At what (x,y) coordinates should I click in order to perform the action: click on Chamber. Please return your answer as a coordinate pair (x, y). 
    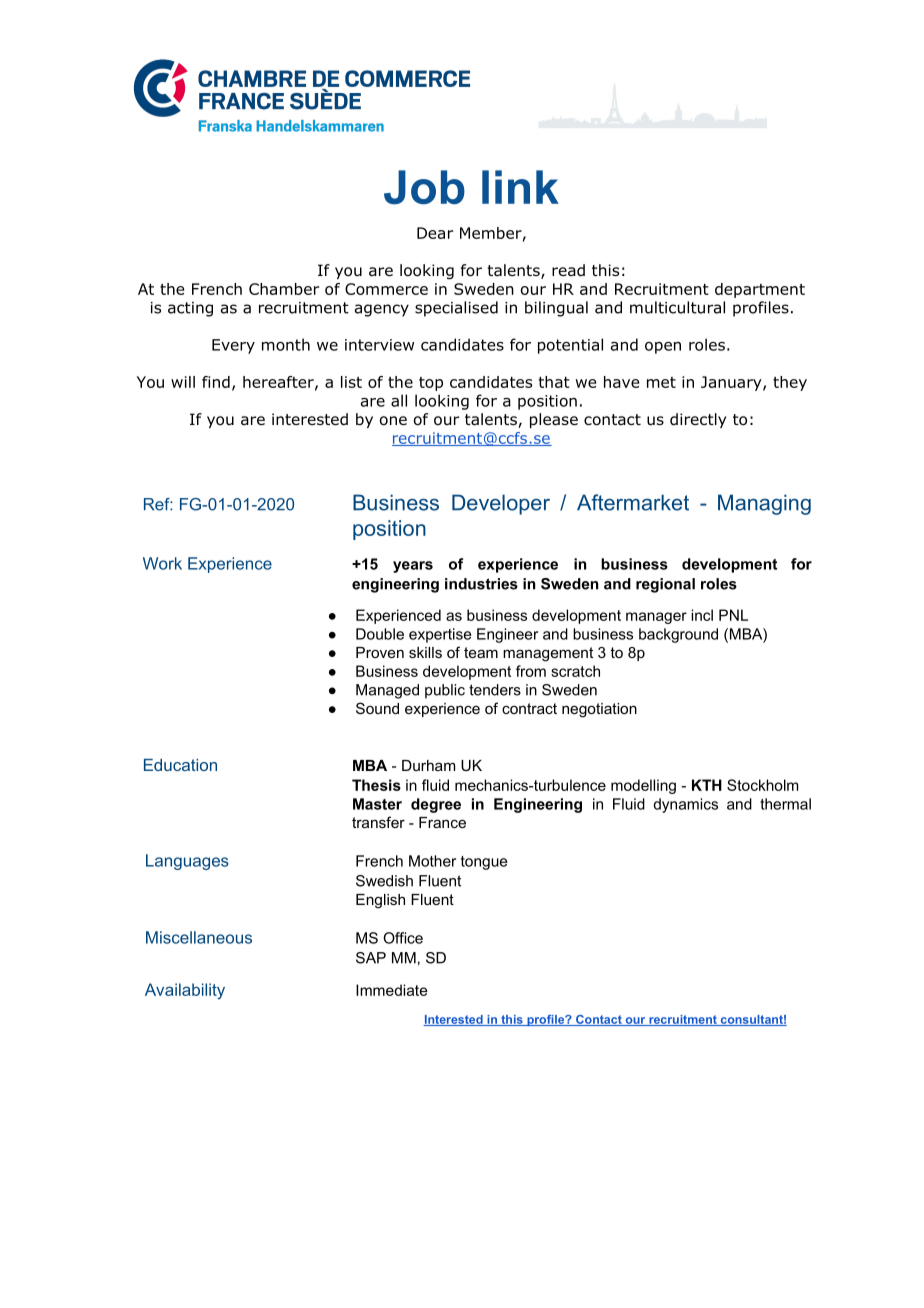
    Looking at the image, I should click on (284, 289).
